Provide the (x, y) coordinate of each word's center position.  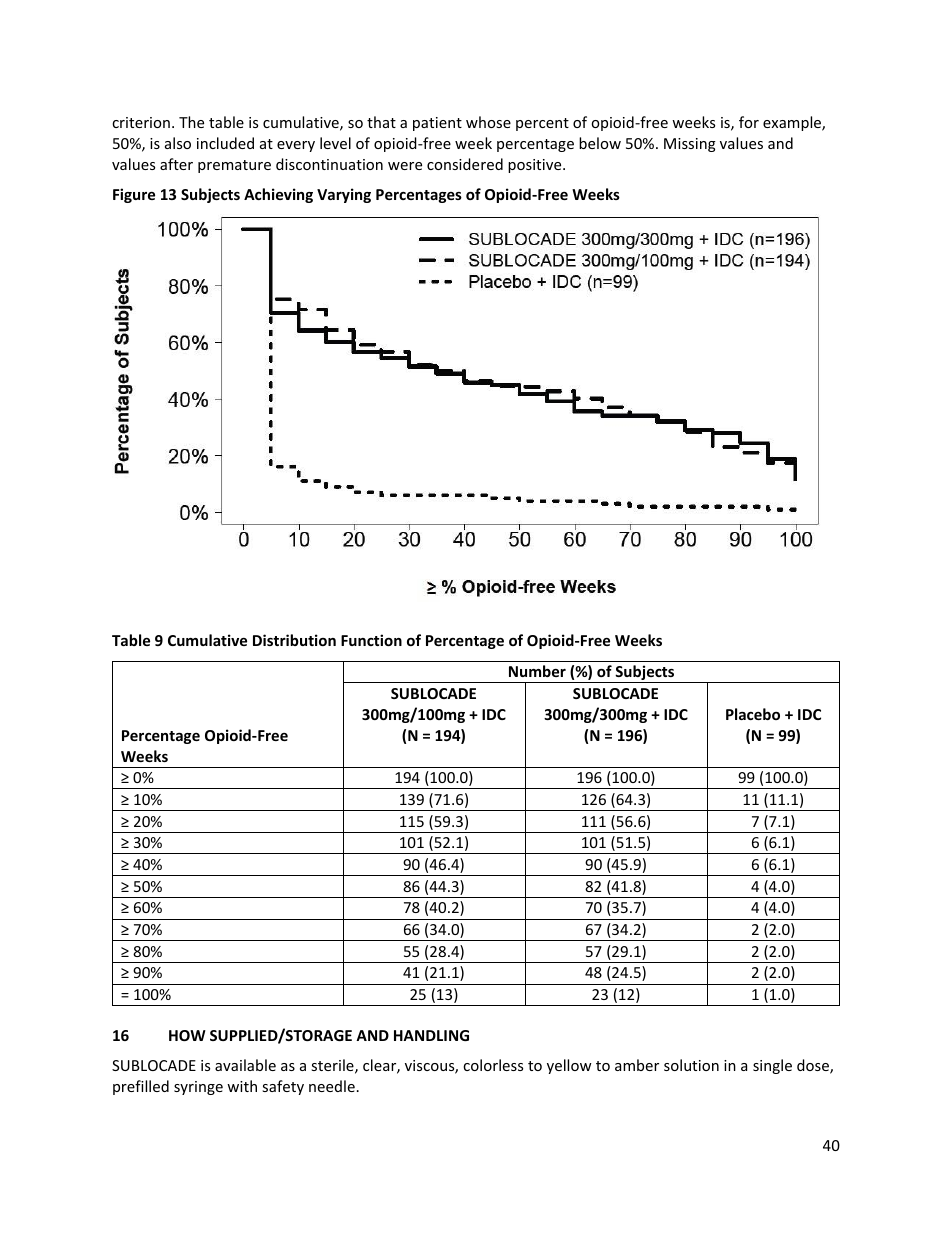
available (245, 1065)
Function (371, 640)
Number (537, 671)
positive (536, 166)
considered (465, 164)
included (225, 143)
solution (691, 1065)
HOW (187, 1035)
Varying (344, 195)
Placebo (753, 714)
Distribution (294, 640)
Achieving (278, 195)
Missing (690, 145)
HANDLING (431, 1035)
